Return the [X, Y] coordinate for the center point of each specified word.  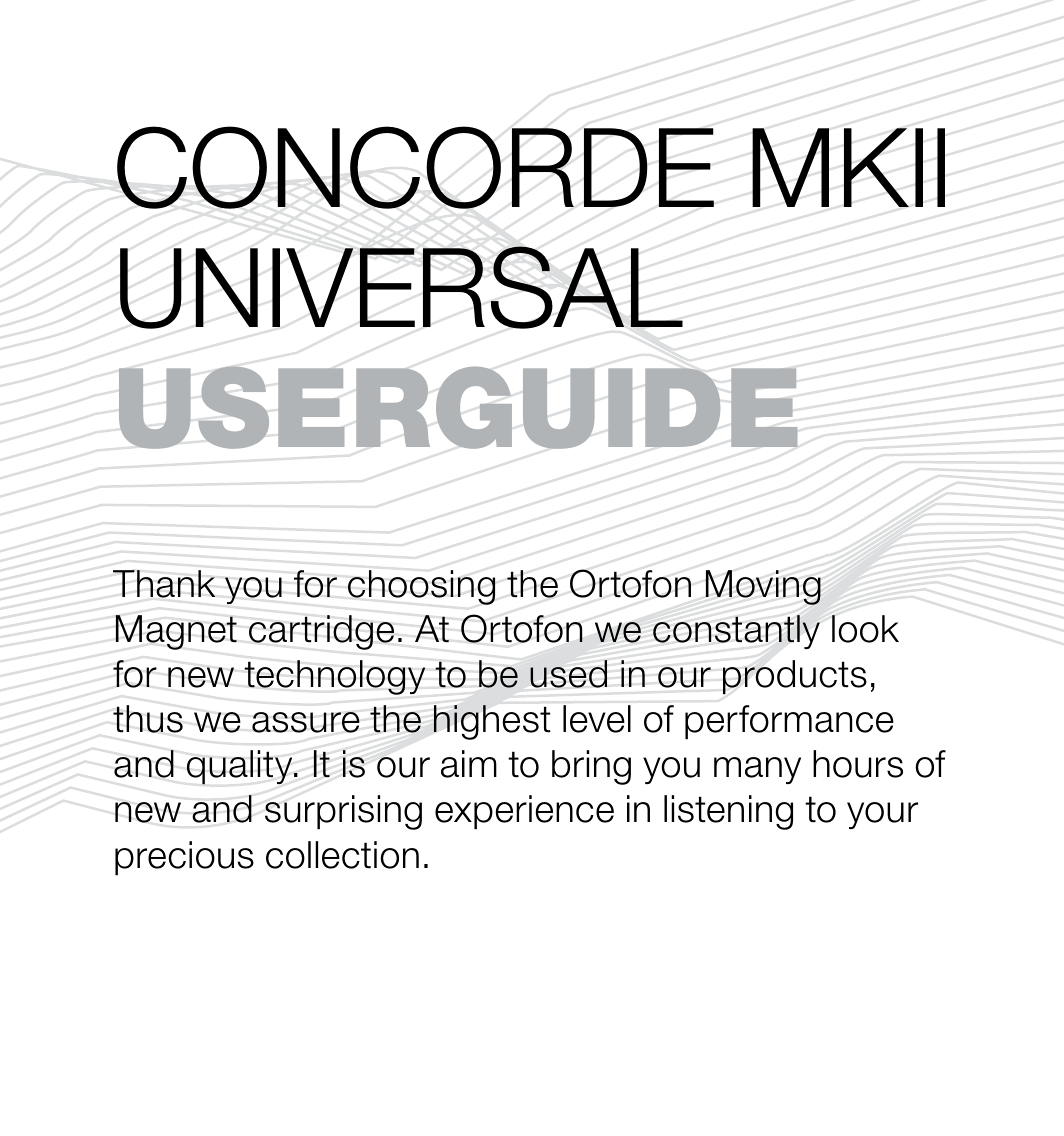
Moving [763, 587]
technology [334, 677]
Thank [164, 584]
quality [241, 767]
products [795, 677]
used [568, 674]
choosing [422, 587]
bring [591, 767]
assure [306, 722]
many [757, 770]
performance [789, 722]
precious [184, 858]
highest [492, 722]
